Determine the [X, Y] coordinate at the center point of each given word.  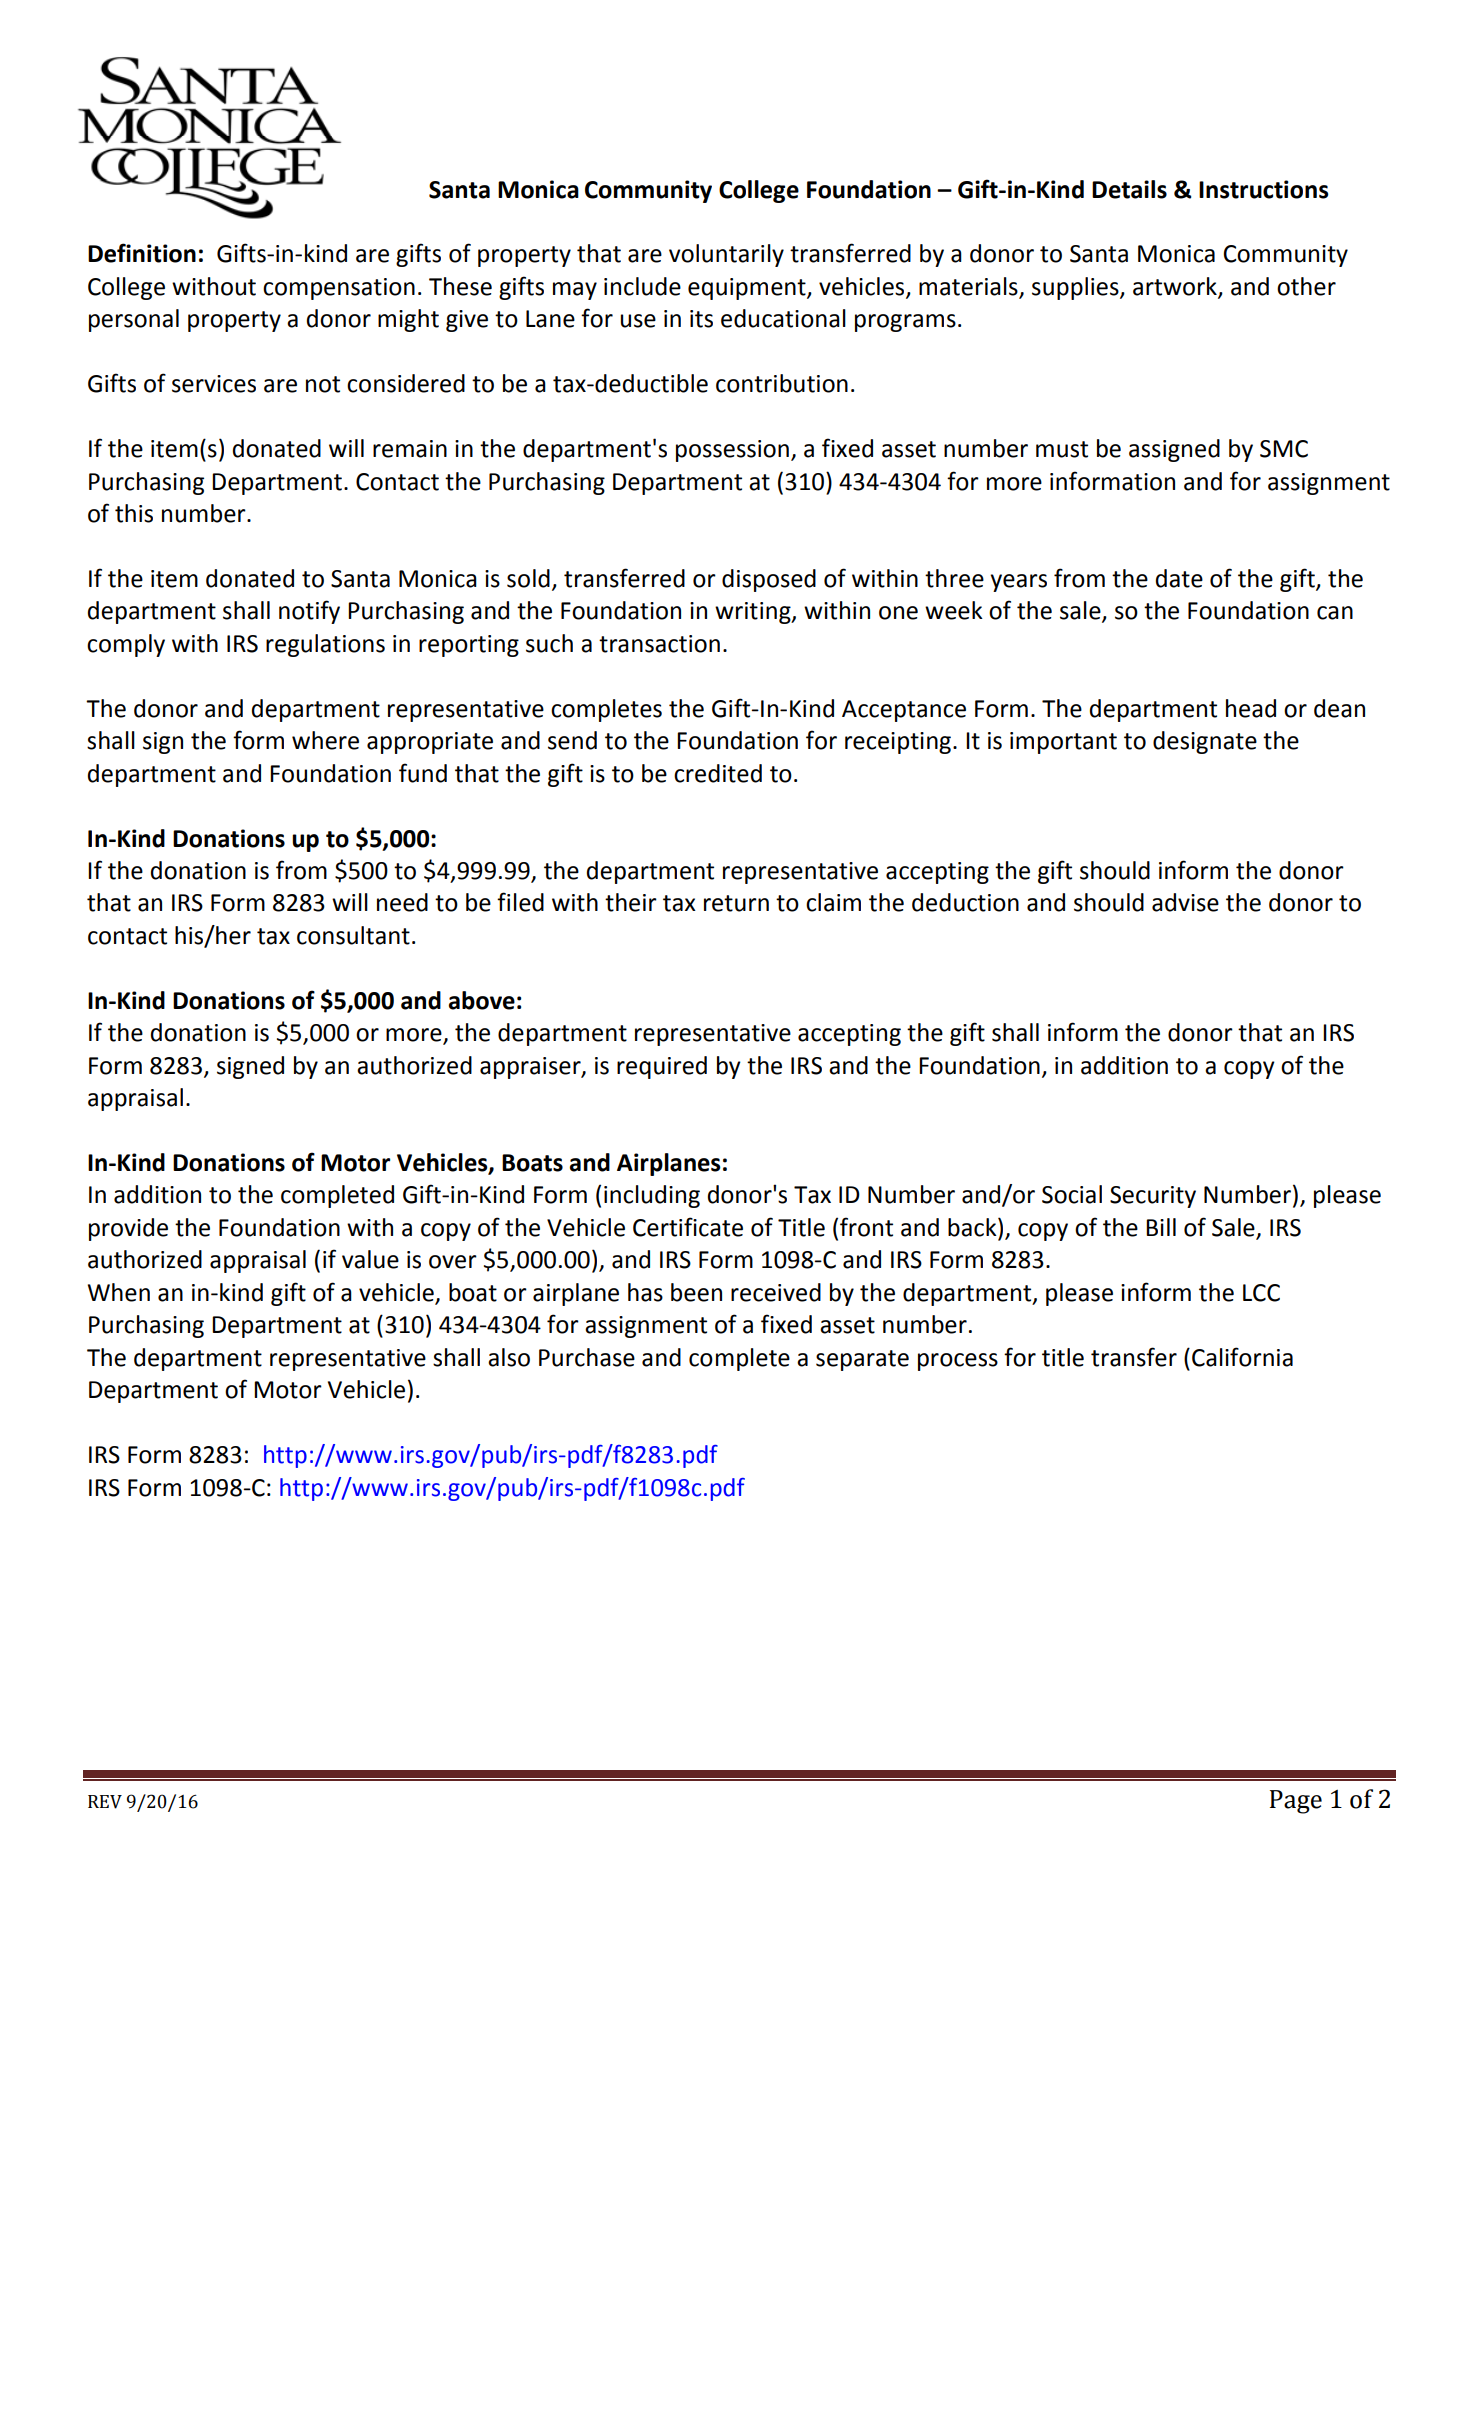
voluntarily [726, 255]
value [370, 1259]
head [1251, 708]
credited [718, 773]
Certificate [688, 1227]
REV [105, 1802]
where [325, 740]
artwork [1176, 287]
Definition [142, 253]
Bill [1161, 1227]
